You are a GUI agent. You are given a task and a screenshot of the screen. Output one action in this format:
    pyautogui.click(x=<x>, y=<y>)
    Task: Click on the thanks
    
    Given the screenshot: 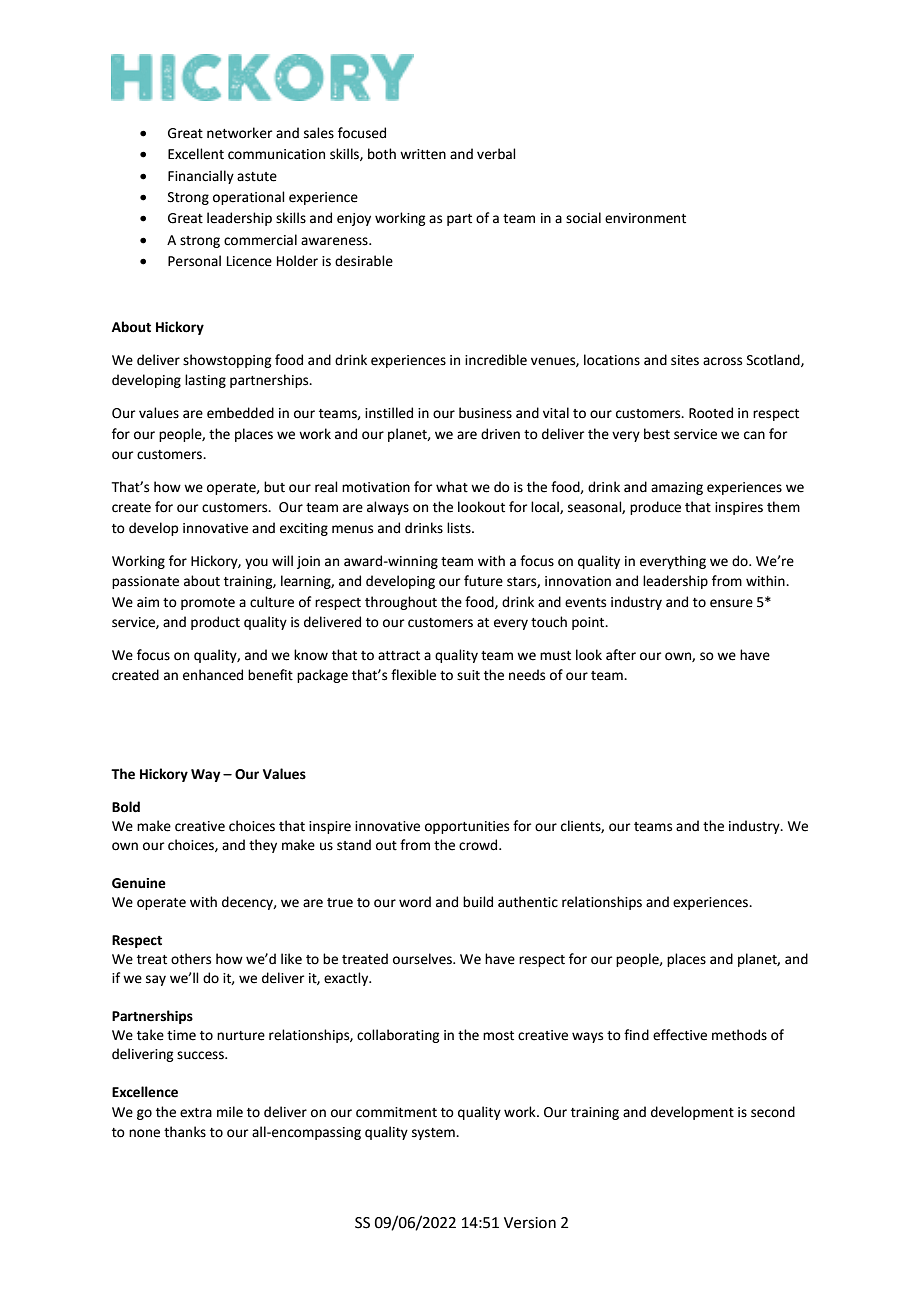 What is the action you would take?
    pyautogui.click(x=185, y=1132)
